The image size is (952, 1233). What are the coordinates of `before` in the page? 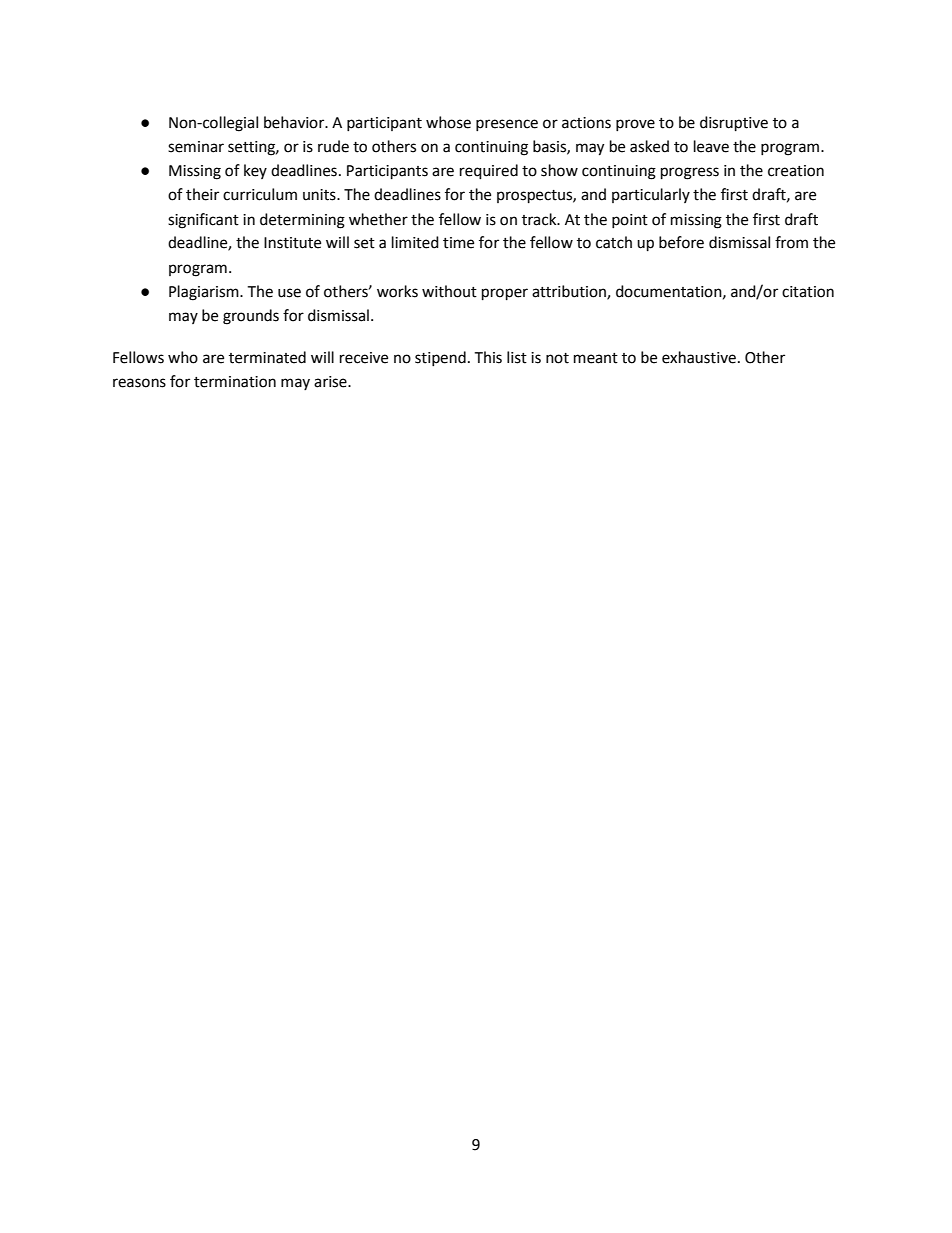 It's located at (681, 242).
